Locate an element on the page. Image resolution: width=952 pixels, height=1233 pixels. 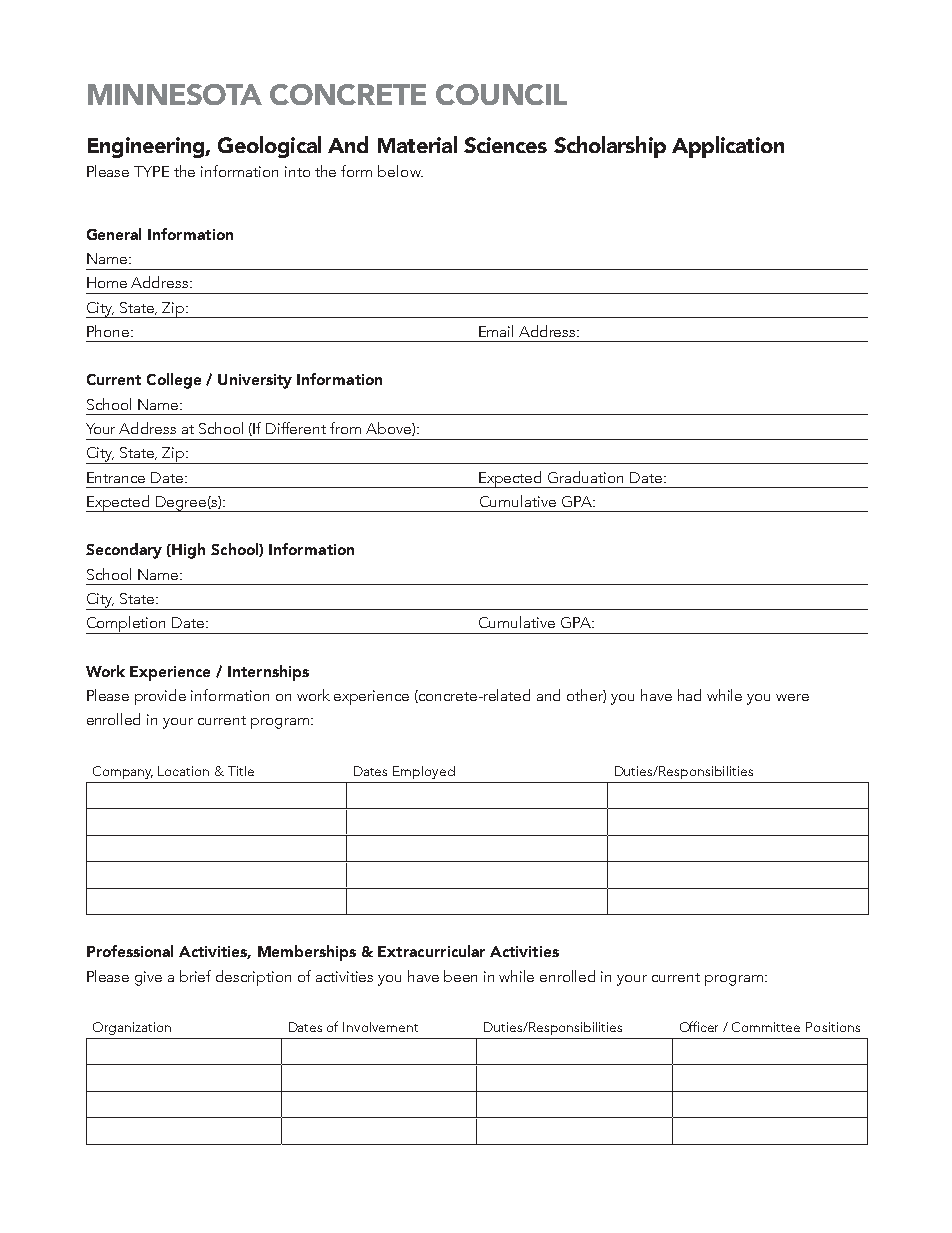
Location is located at coordinates (183, 771).
